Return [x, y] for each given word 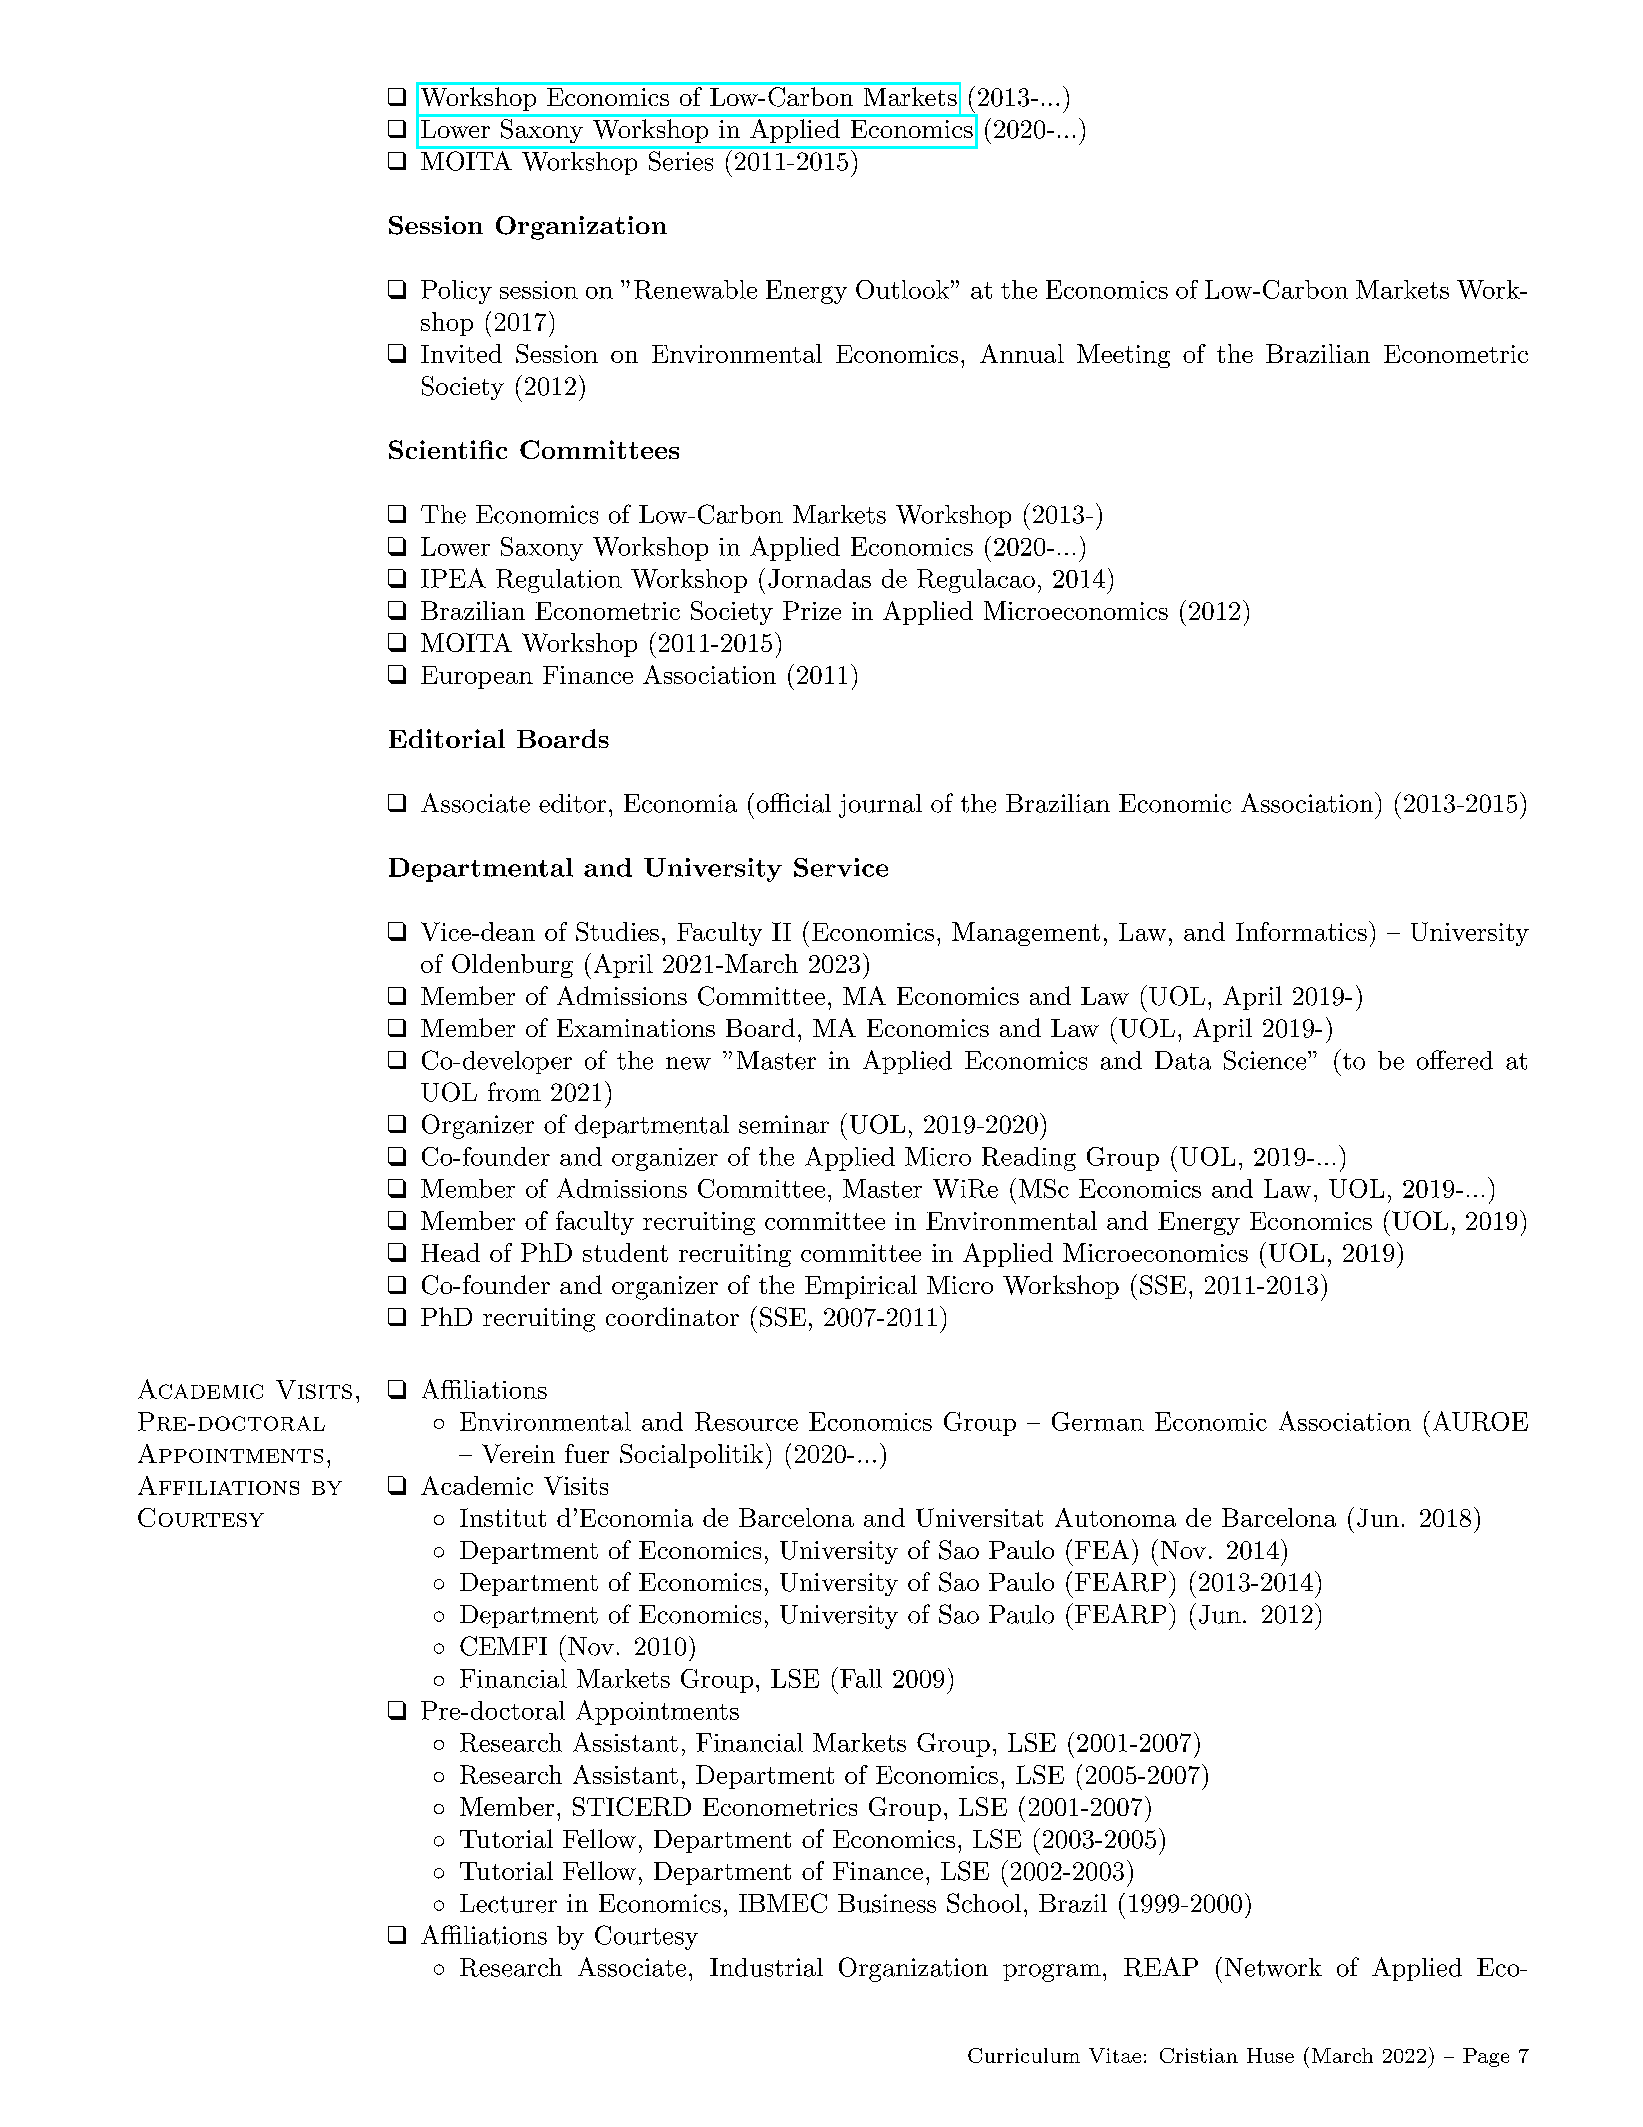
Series [681, 161]
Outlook [902, 289]
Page [1486, 2057]
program [1052, 1973]
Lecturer [508, 1903]
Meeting [1123, 356]
